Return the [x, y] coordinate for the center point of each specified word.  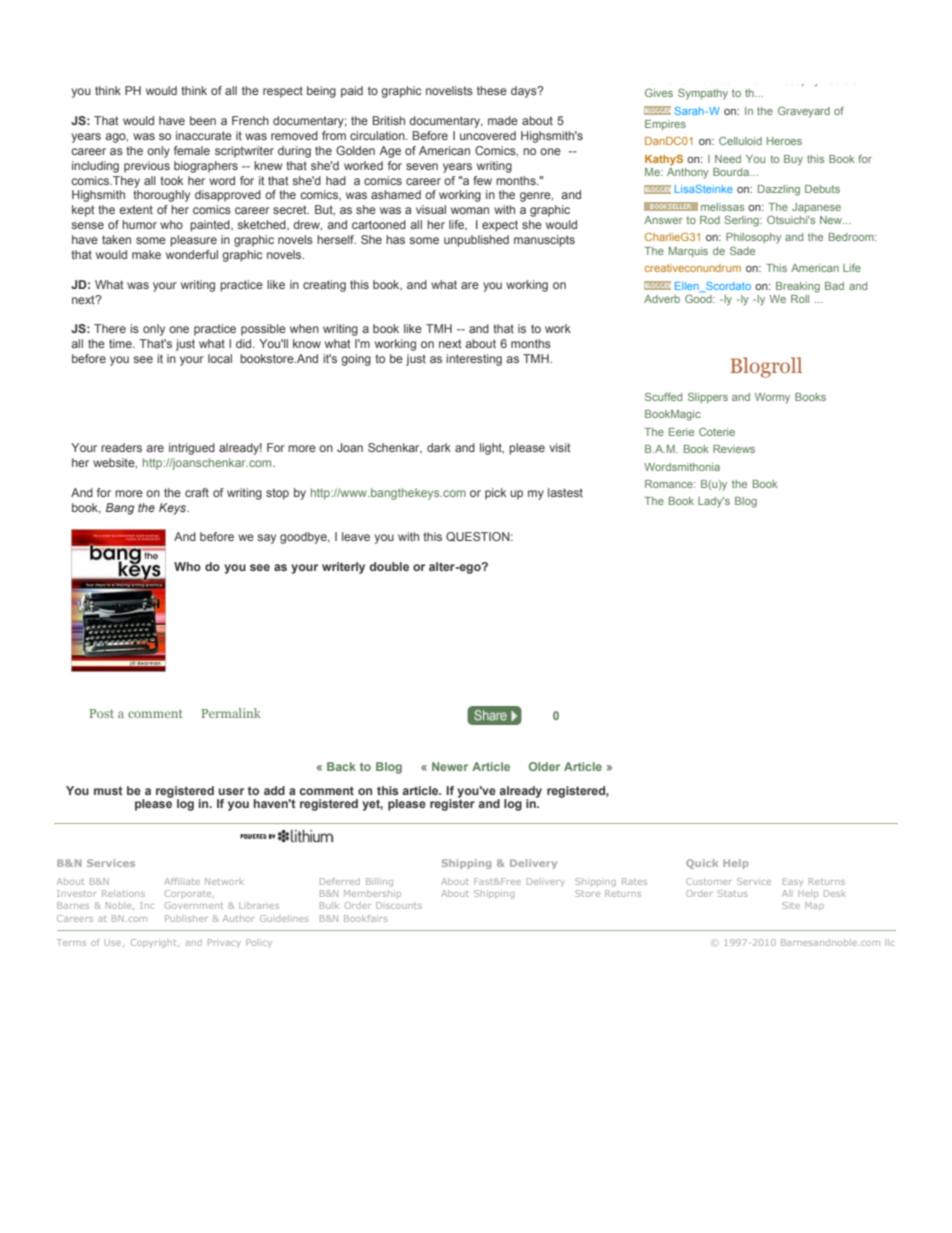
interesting [474, 360]
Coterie [717, 431]
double [389, 566]
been [203, 120]
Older [544, 766]
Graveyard [804, 112]
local [220, 358]
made [503, 120]
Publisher [186, 918]
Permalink [231, 713]
